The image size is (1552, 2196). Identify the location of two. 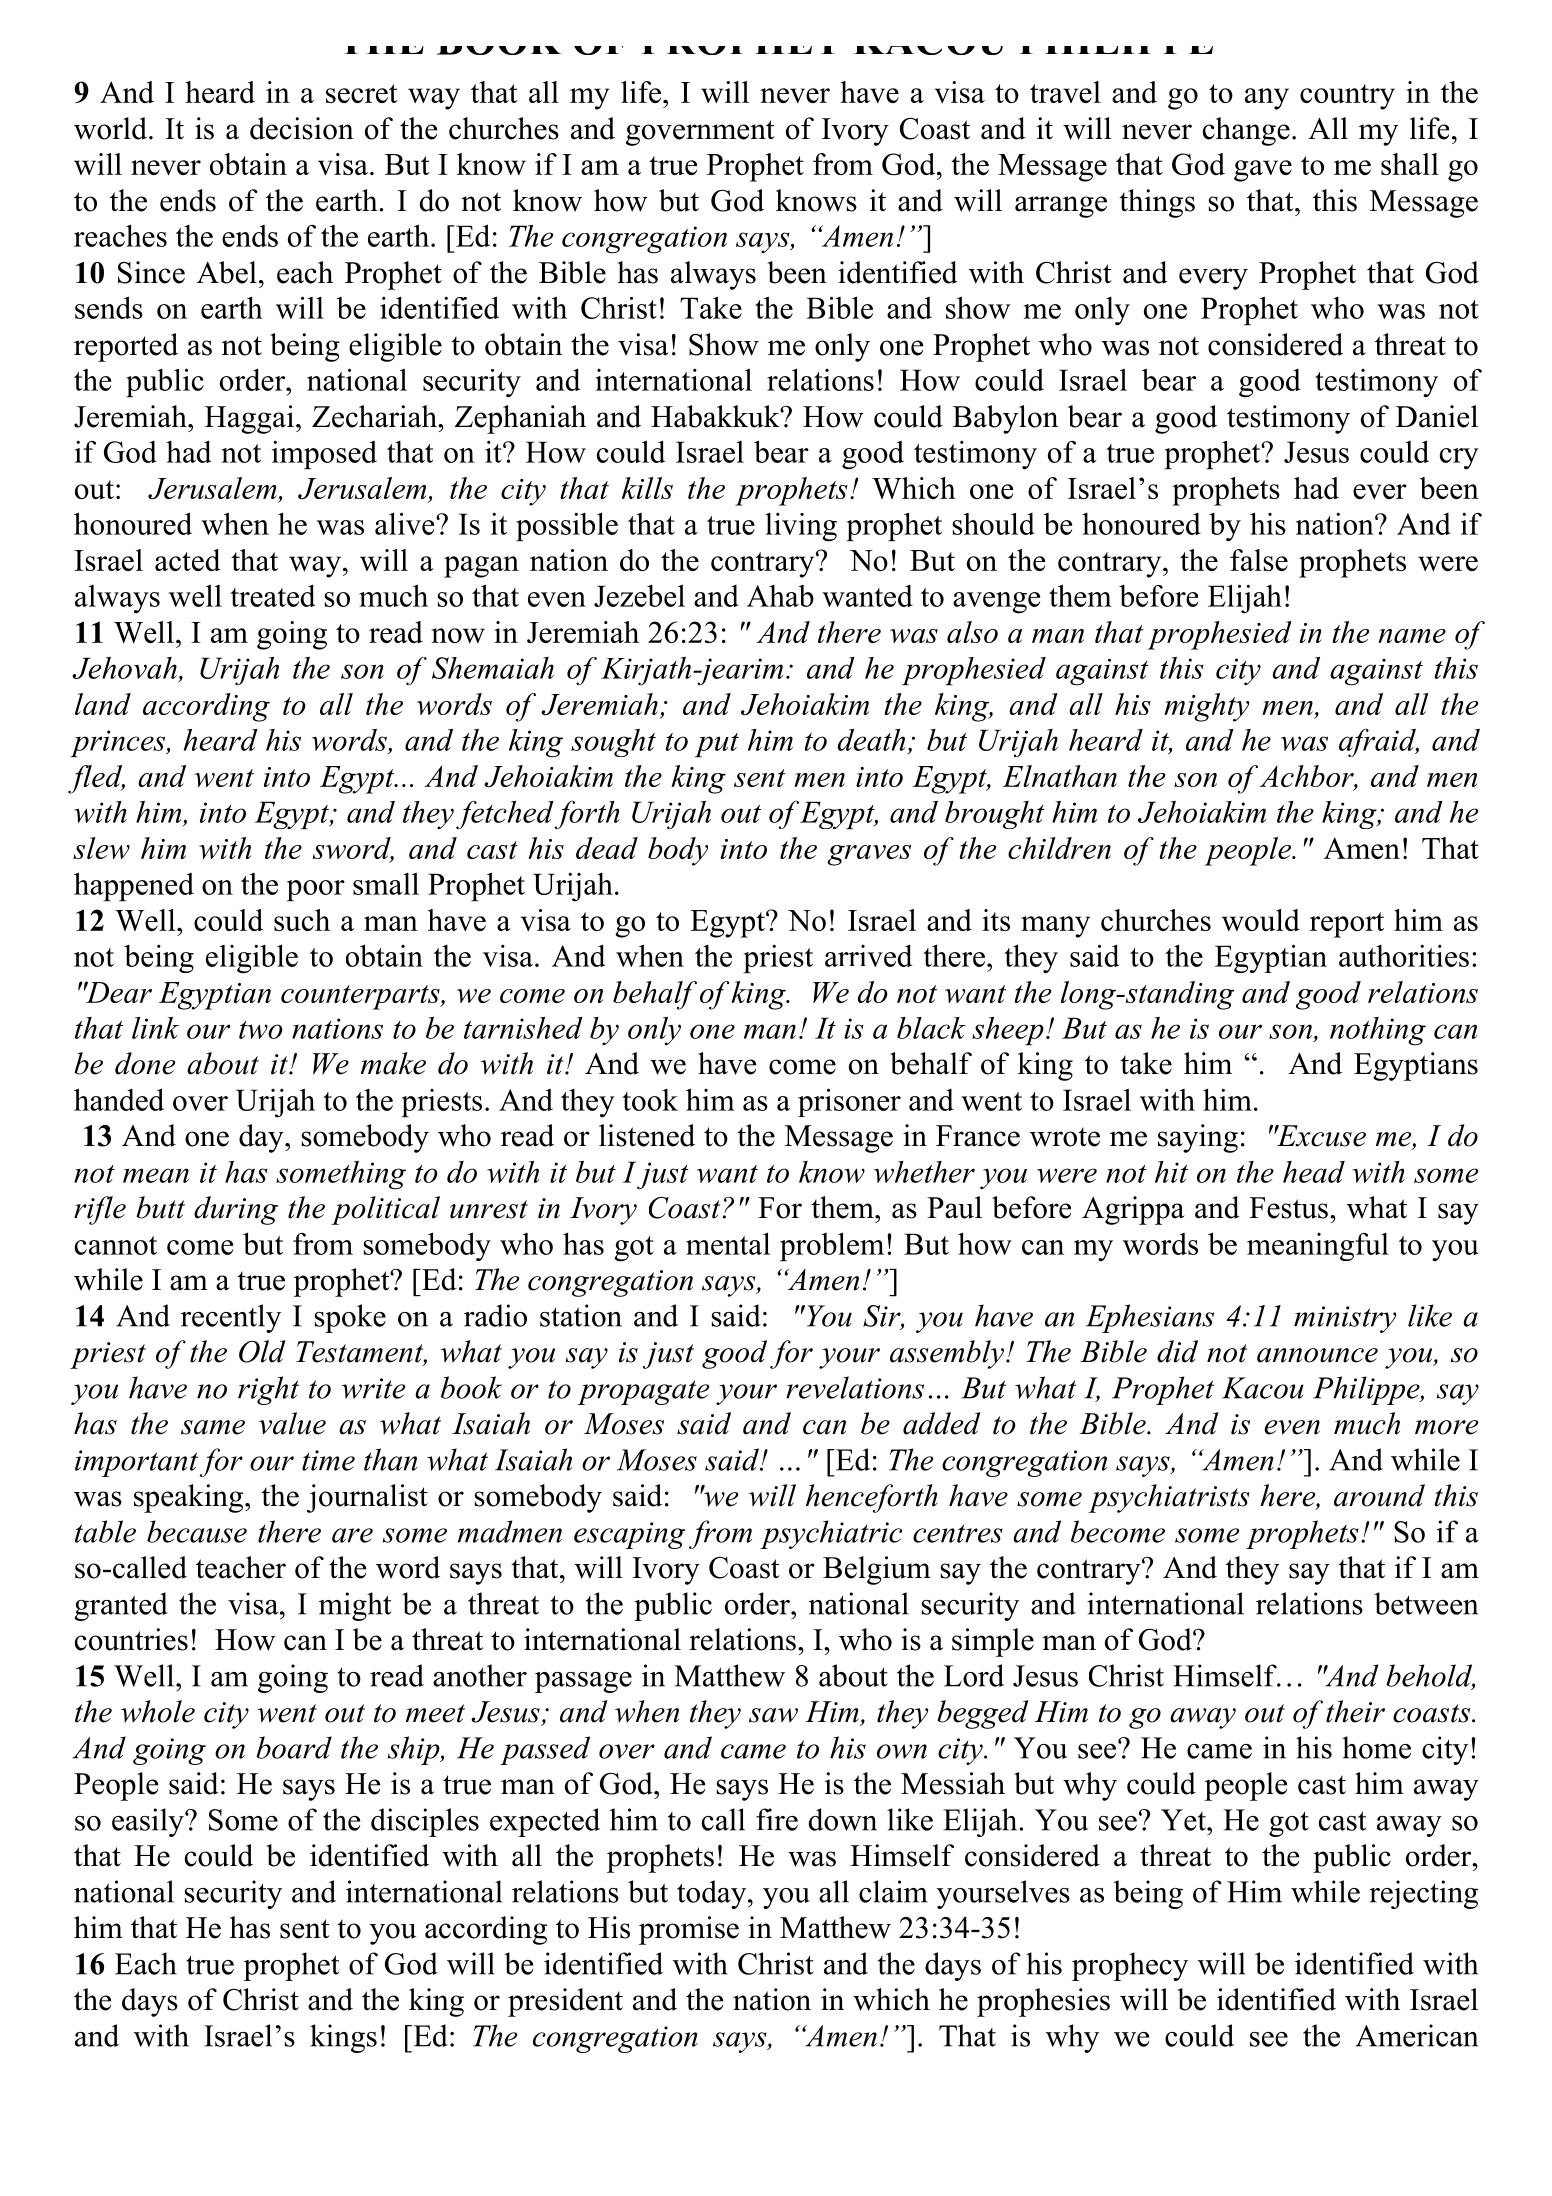
(261, 1030).
